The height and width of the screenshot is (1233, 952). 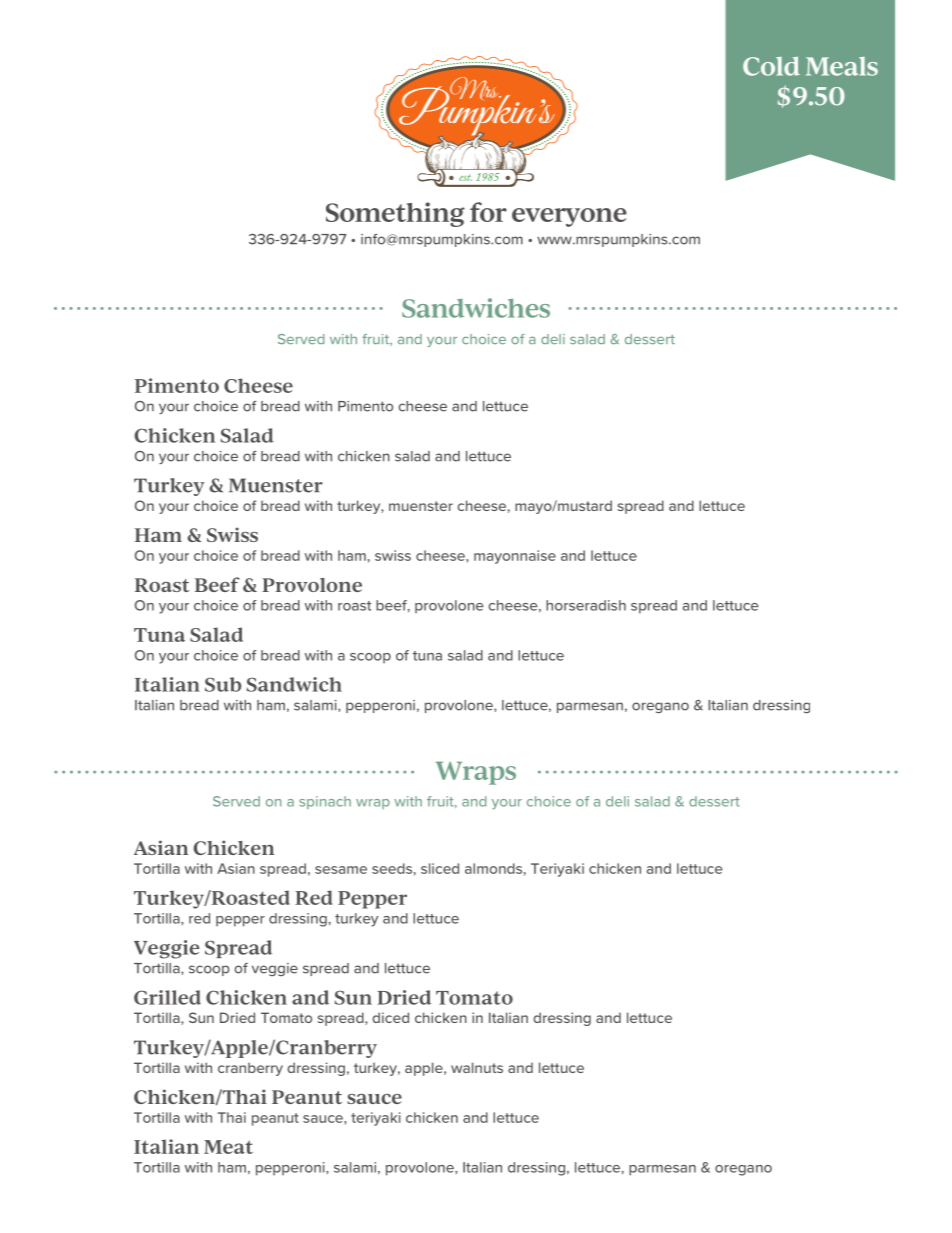 What do you see at coordinates (390, 1017) in the screenshot?
I see `diced` at bounding box center [390, 1017].
